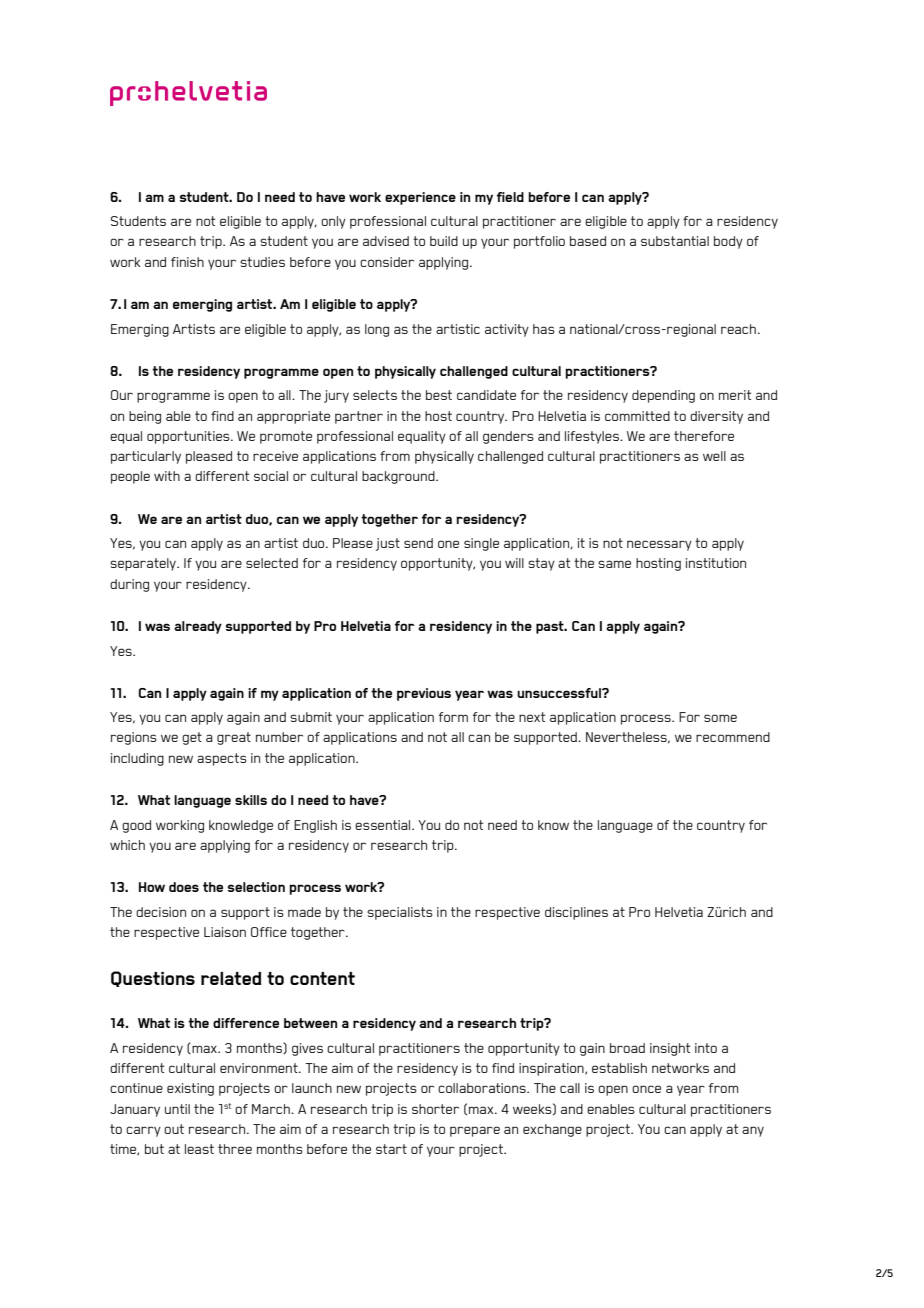  Describe the element at coordinates (646, 1089) in the page. I see `once` at that location.
